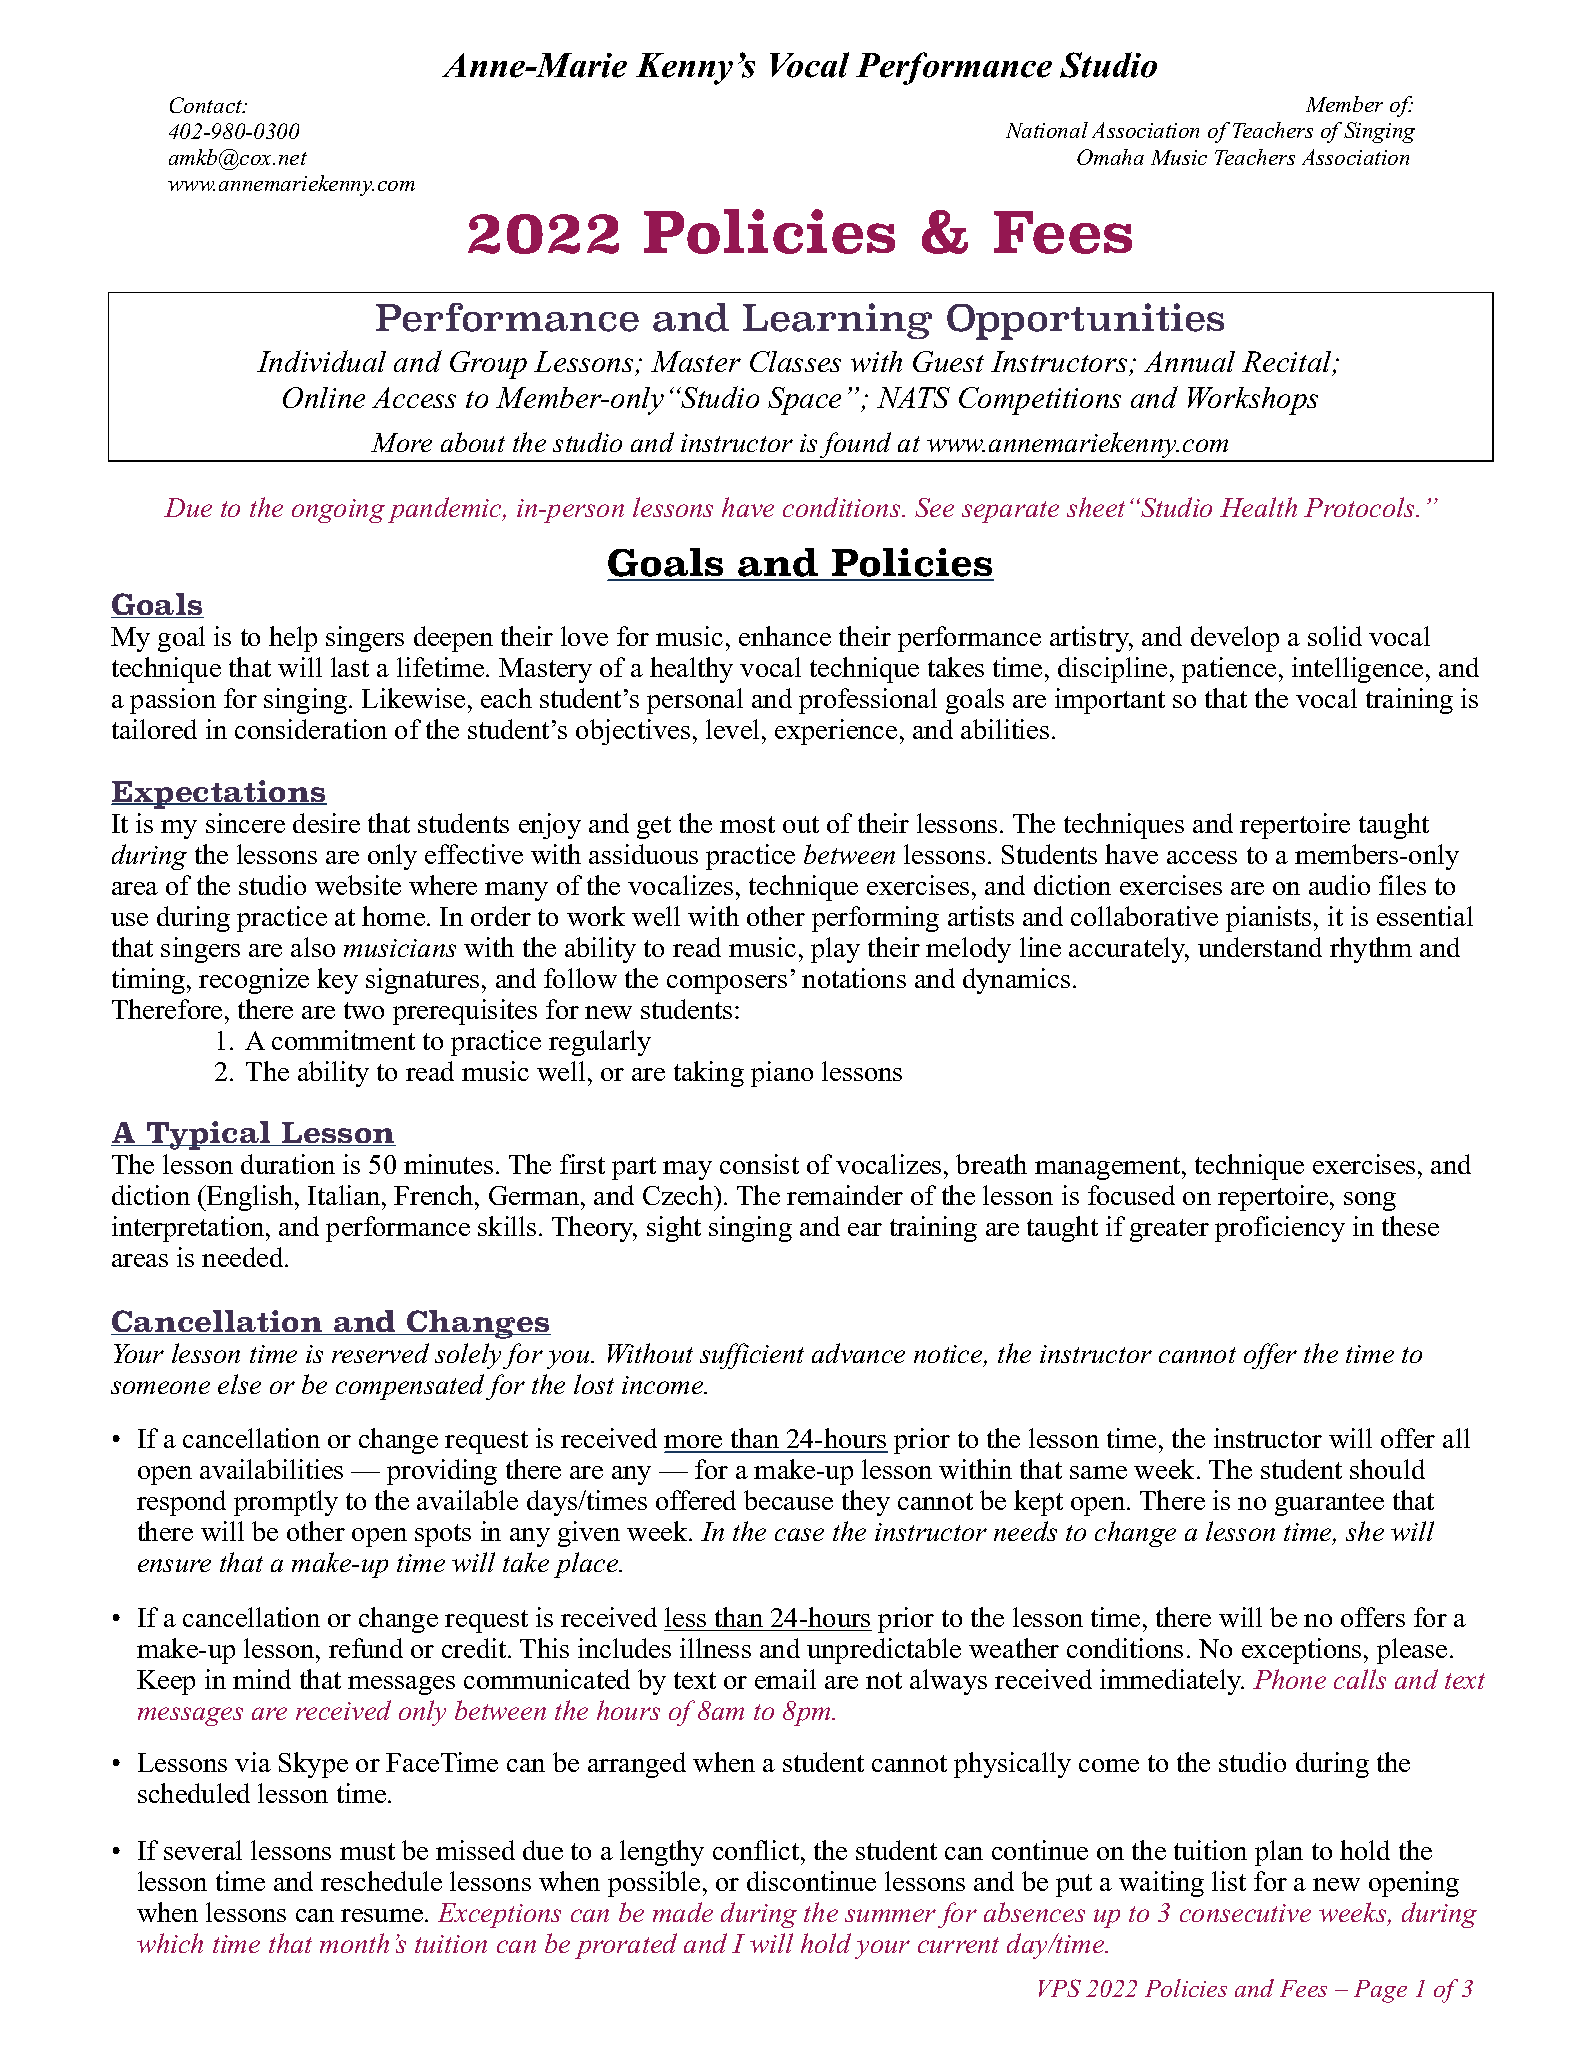 Image resolution: width=1583 pixels, height=2049 pixels. Describe the element at coordinates (890, 1915) in the screenshot. I see `summer` at that location.
